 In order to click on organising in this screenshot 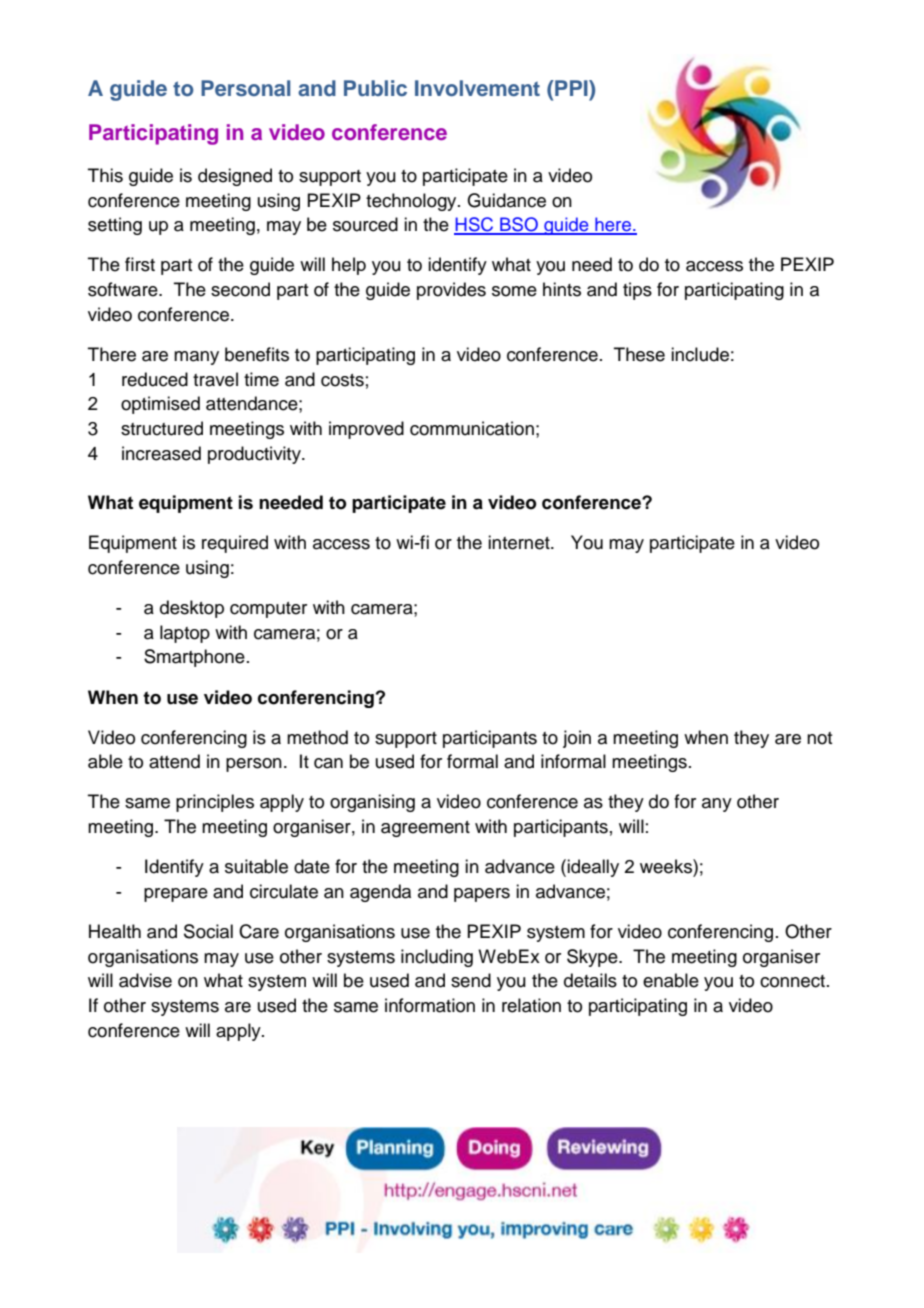, I will do `click(372, 803)`.
